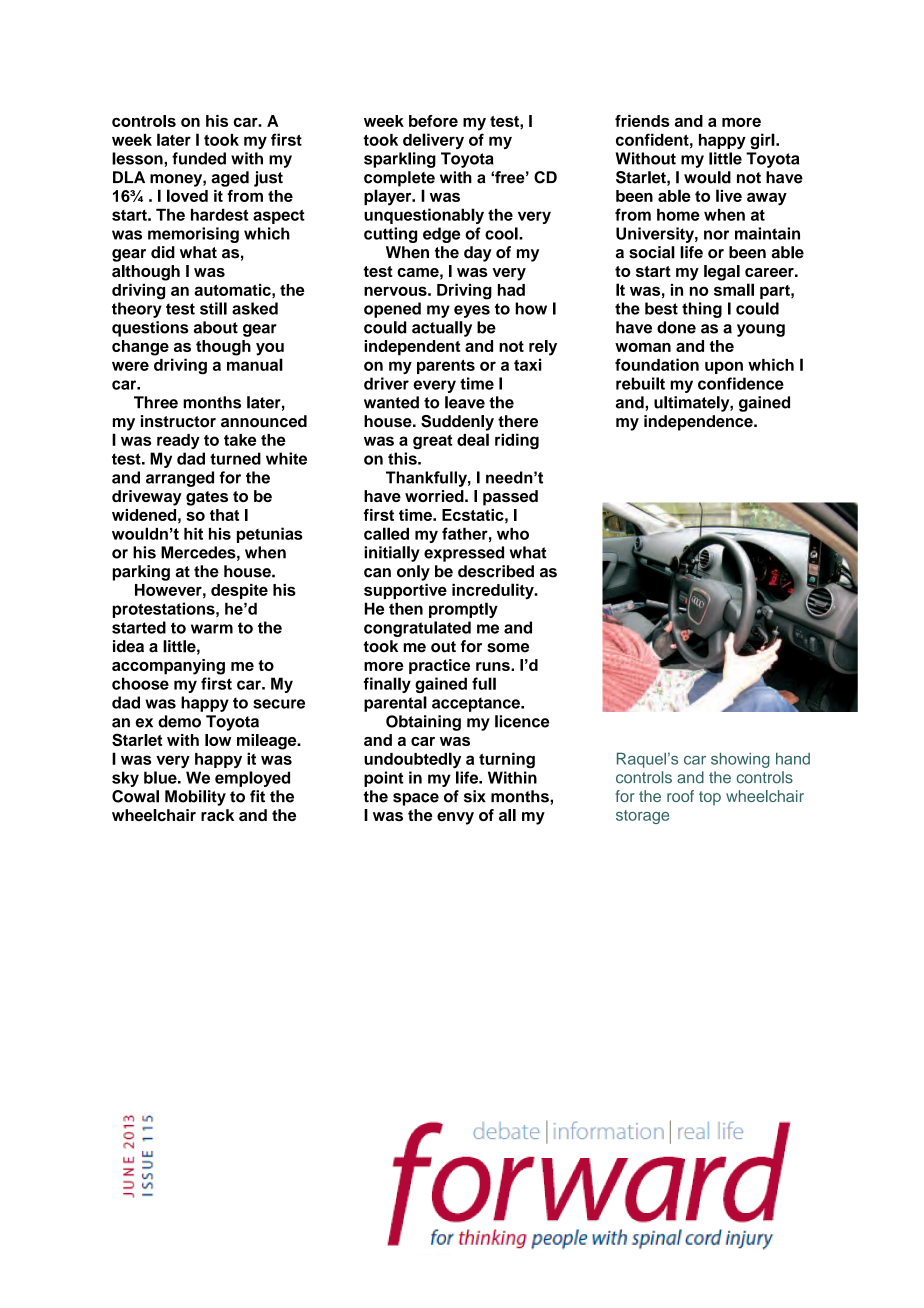 This screenshot has width=924, height=1308. Describe the element at coordinates (255, 364) in the screenshot. I see `manual` at that location.
